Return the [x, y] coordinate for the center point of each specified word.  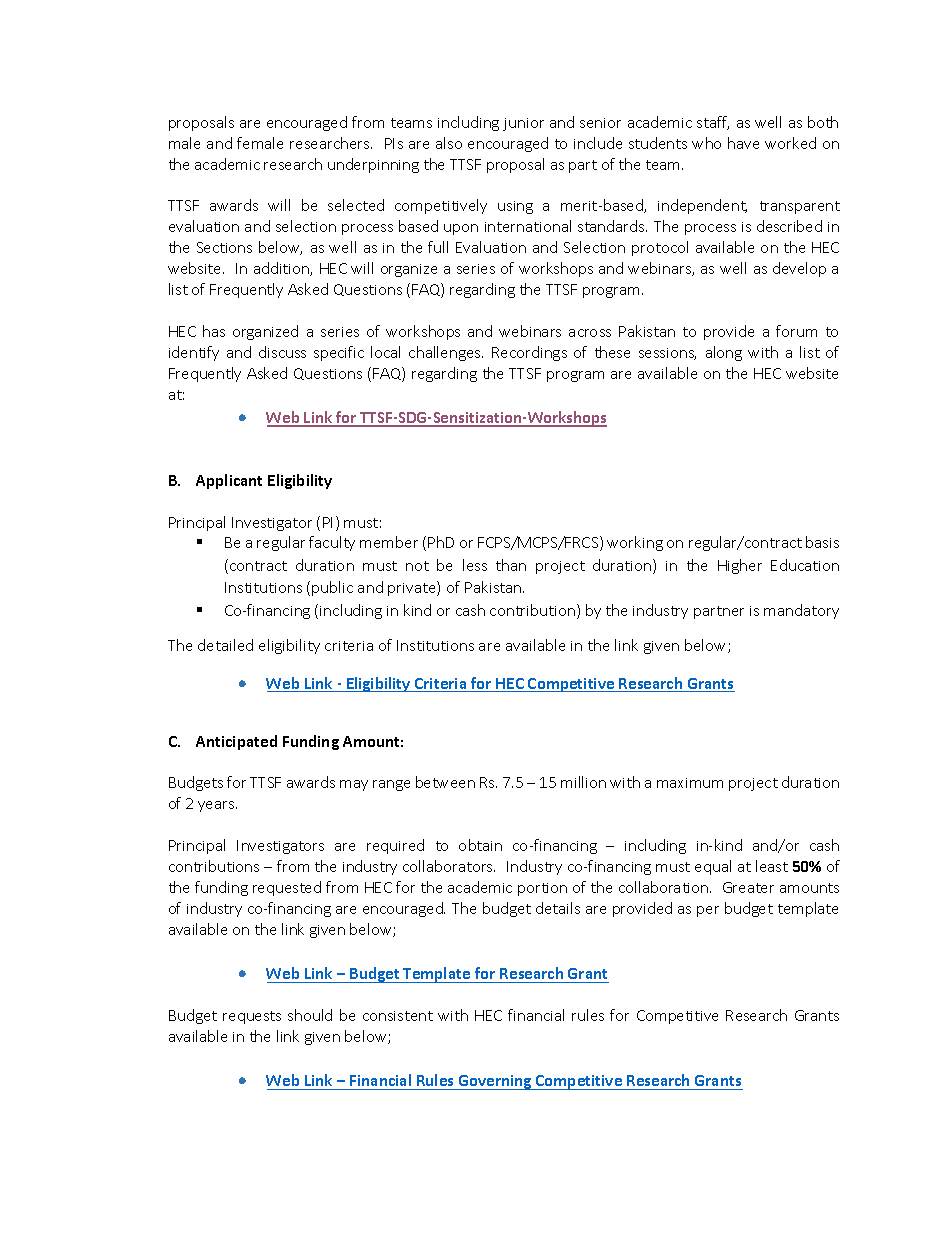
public [332, 588]
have [743, 143]
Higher [740, 566]
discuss [282, 352]
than [511, 565]
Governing [495, 1082]
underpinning [373, 165]
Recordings [529, 353]
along [724, 353]
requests [252, 1017]
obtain [480, 845]
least [772, 866]
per [708, 911]
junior [523, 124]
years [217, 806]
